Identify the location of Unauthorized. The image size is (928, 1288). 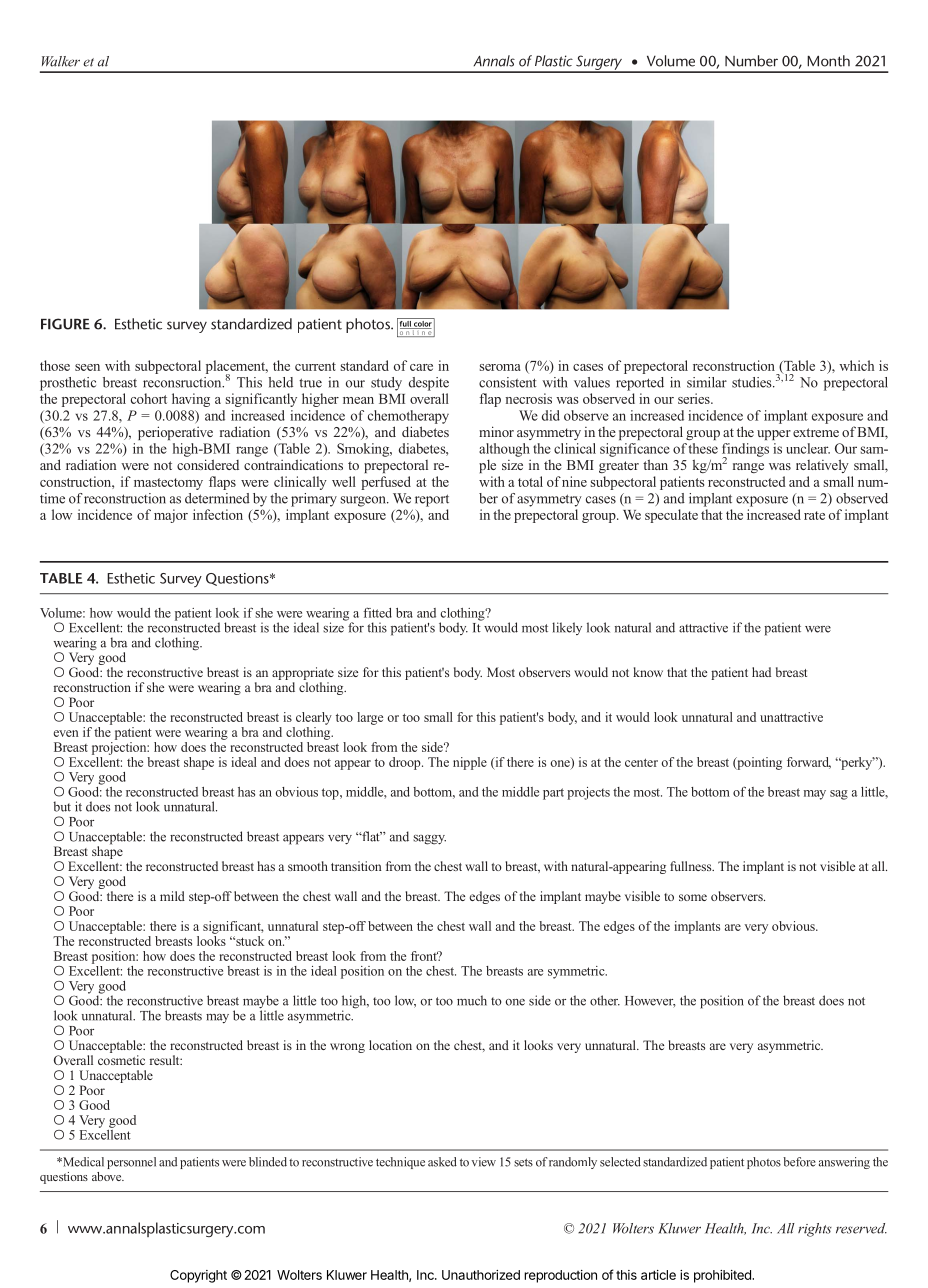
(481, 1275).
